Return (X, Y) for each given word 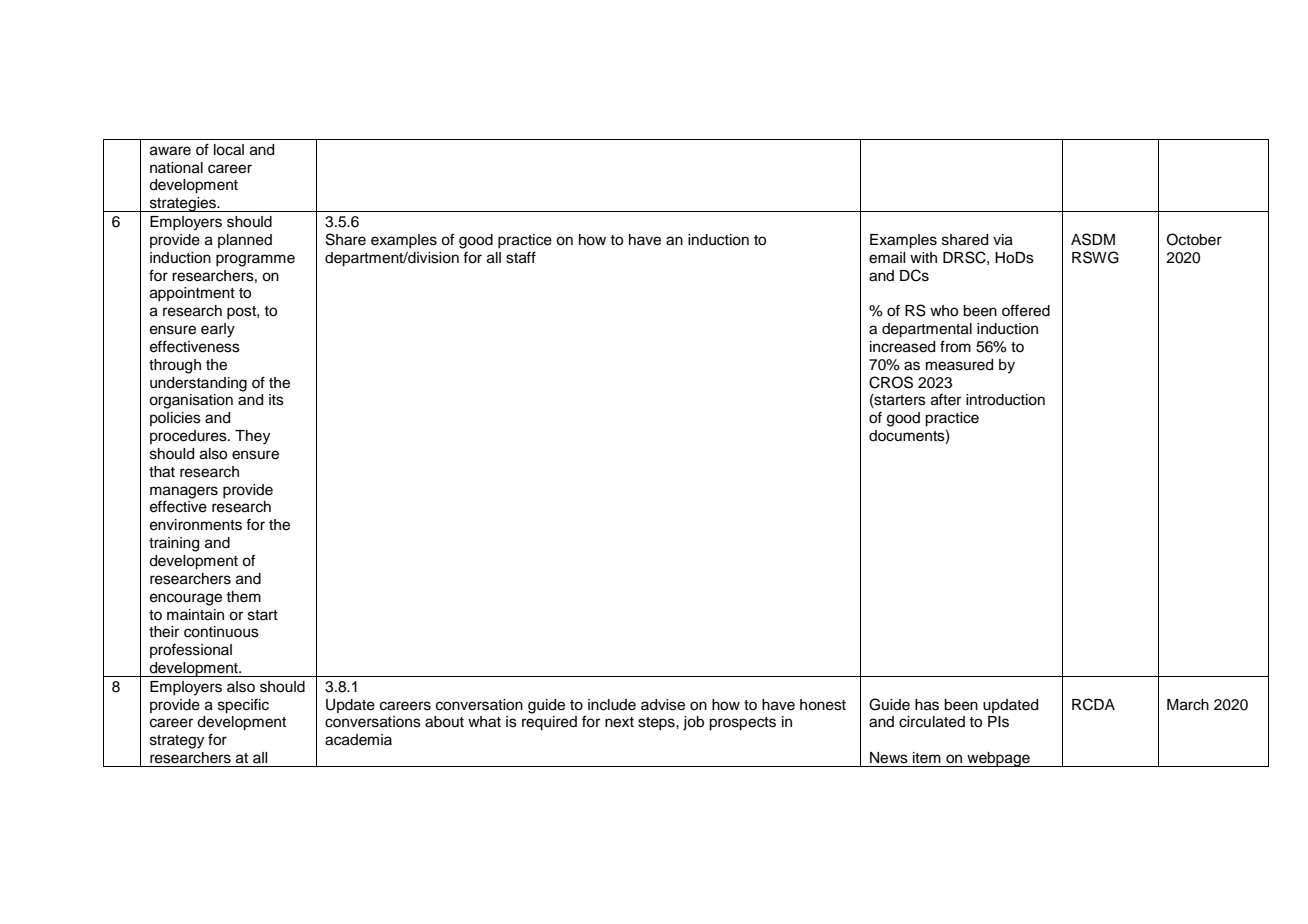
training (174, 544)
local (229, 150)
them (243, 597)
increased (902, 347)
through (175, 366)
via (1003, 240)
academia (358, 740)
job (693, 723)
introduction (1005, 400)
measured (959, 365)
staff (521, 257)
